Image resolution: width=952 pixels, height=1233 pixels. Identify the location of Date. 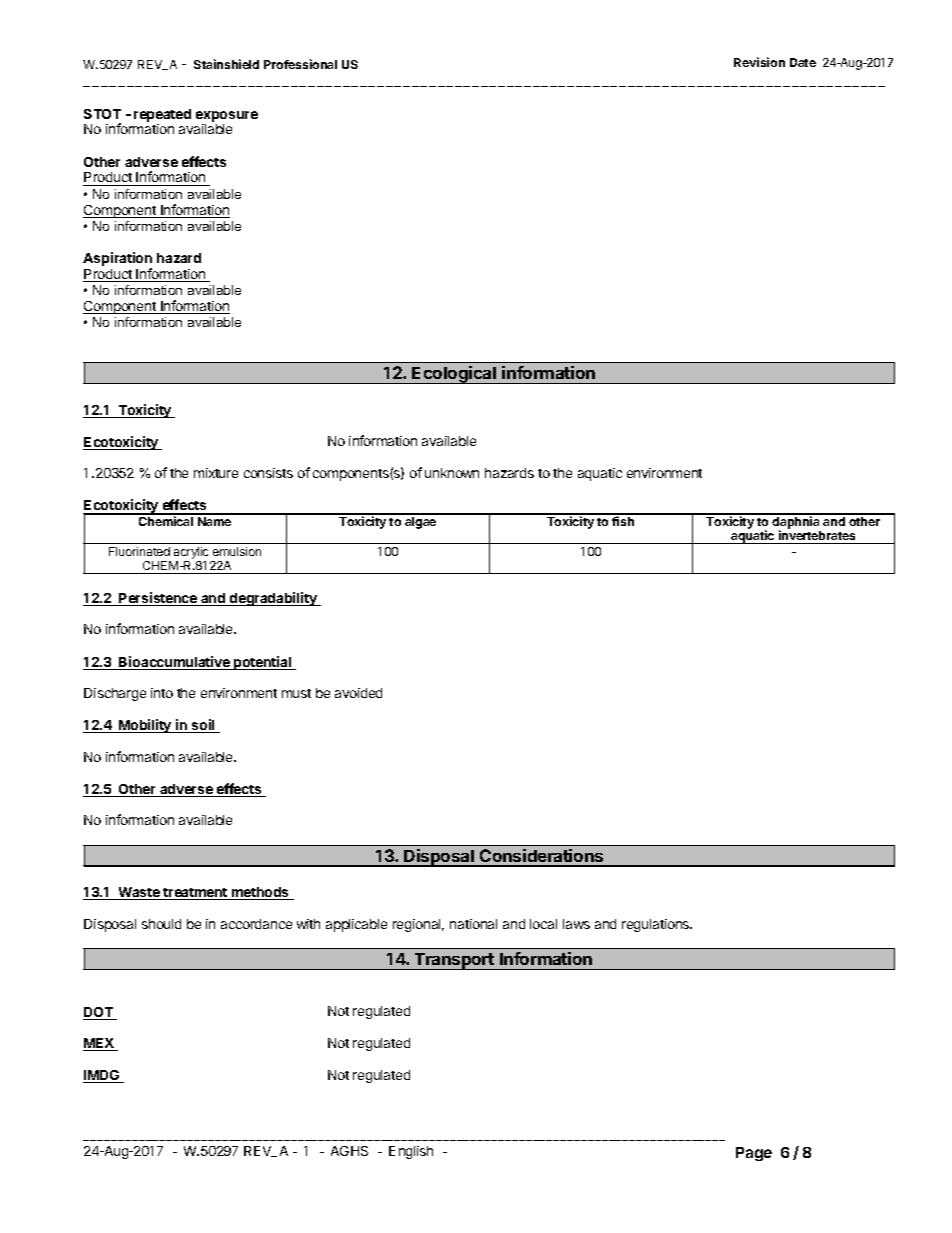
(803, 62).
